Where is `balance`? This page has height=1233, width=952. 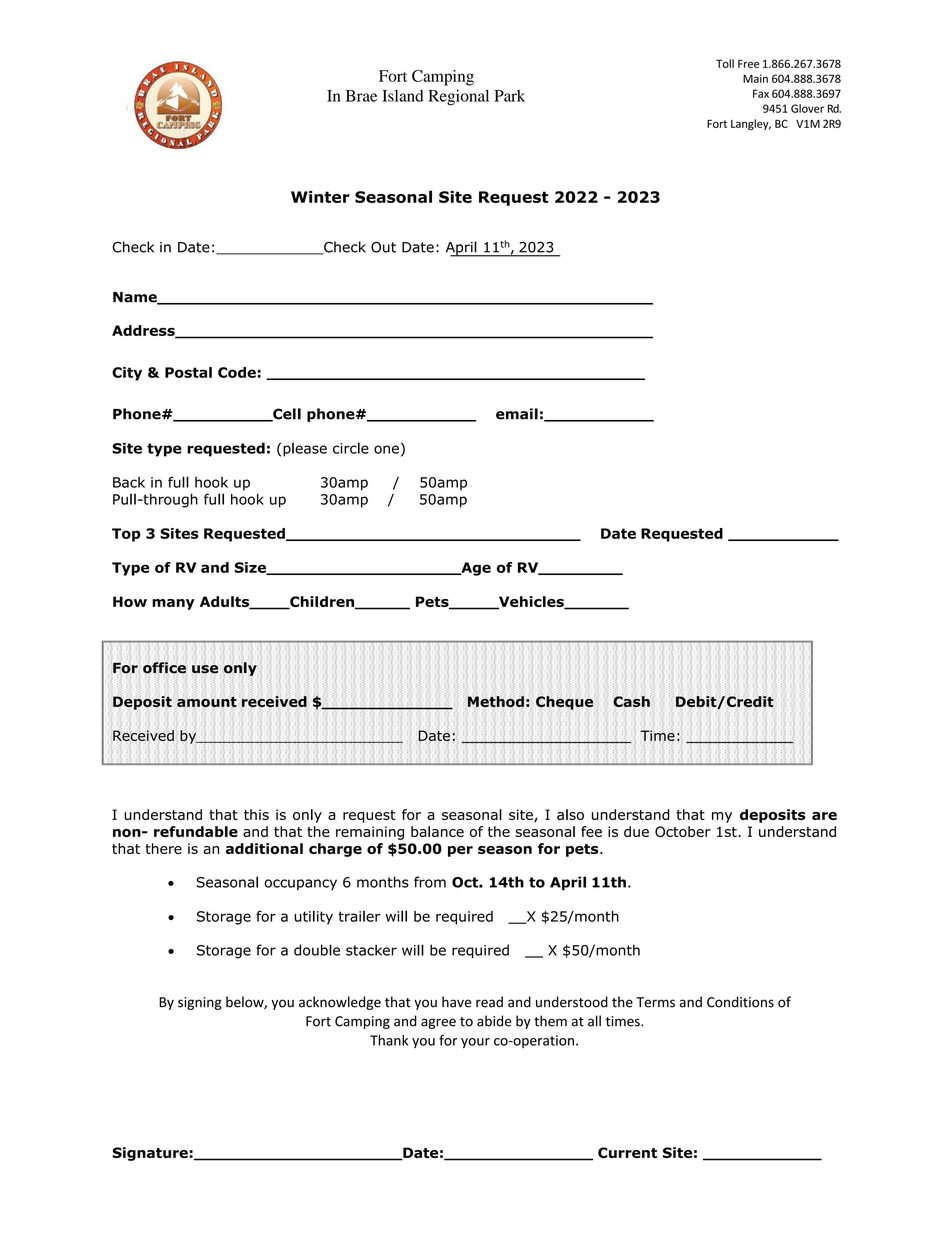
balance is located at coordinates (437, 831).
